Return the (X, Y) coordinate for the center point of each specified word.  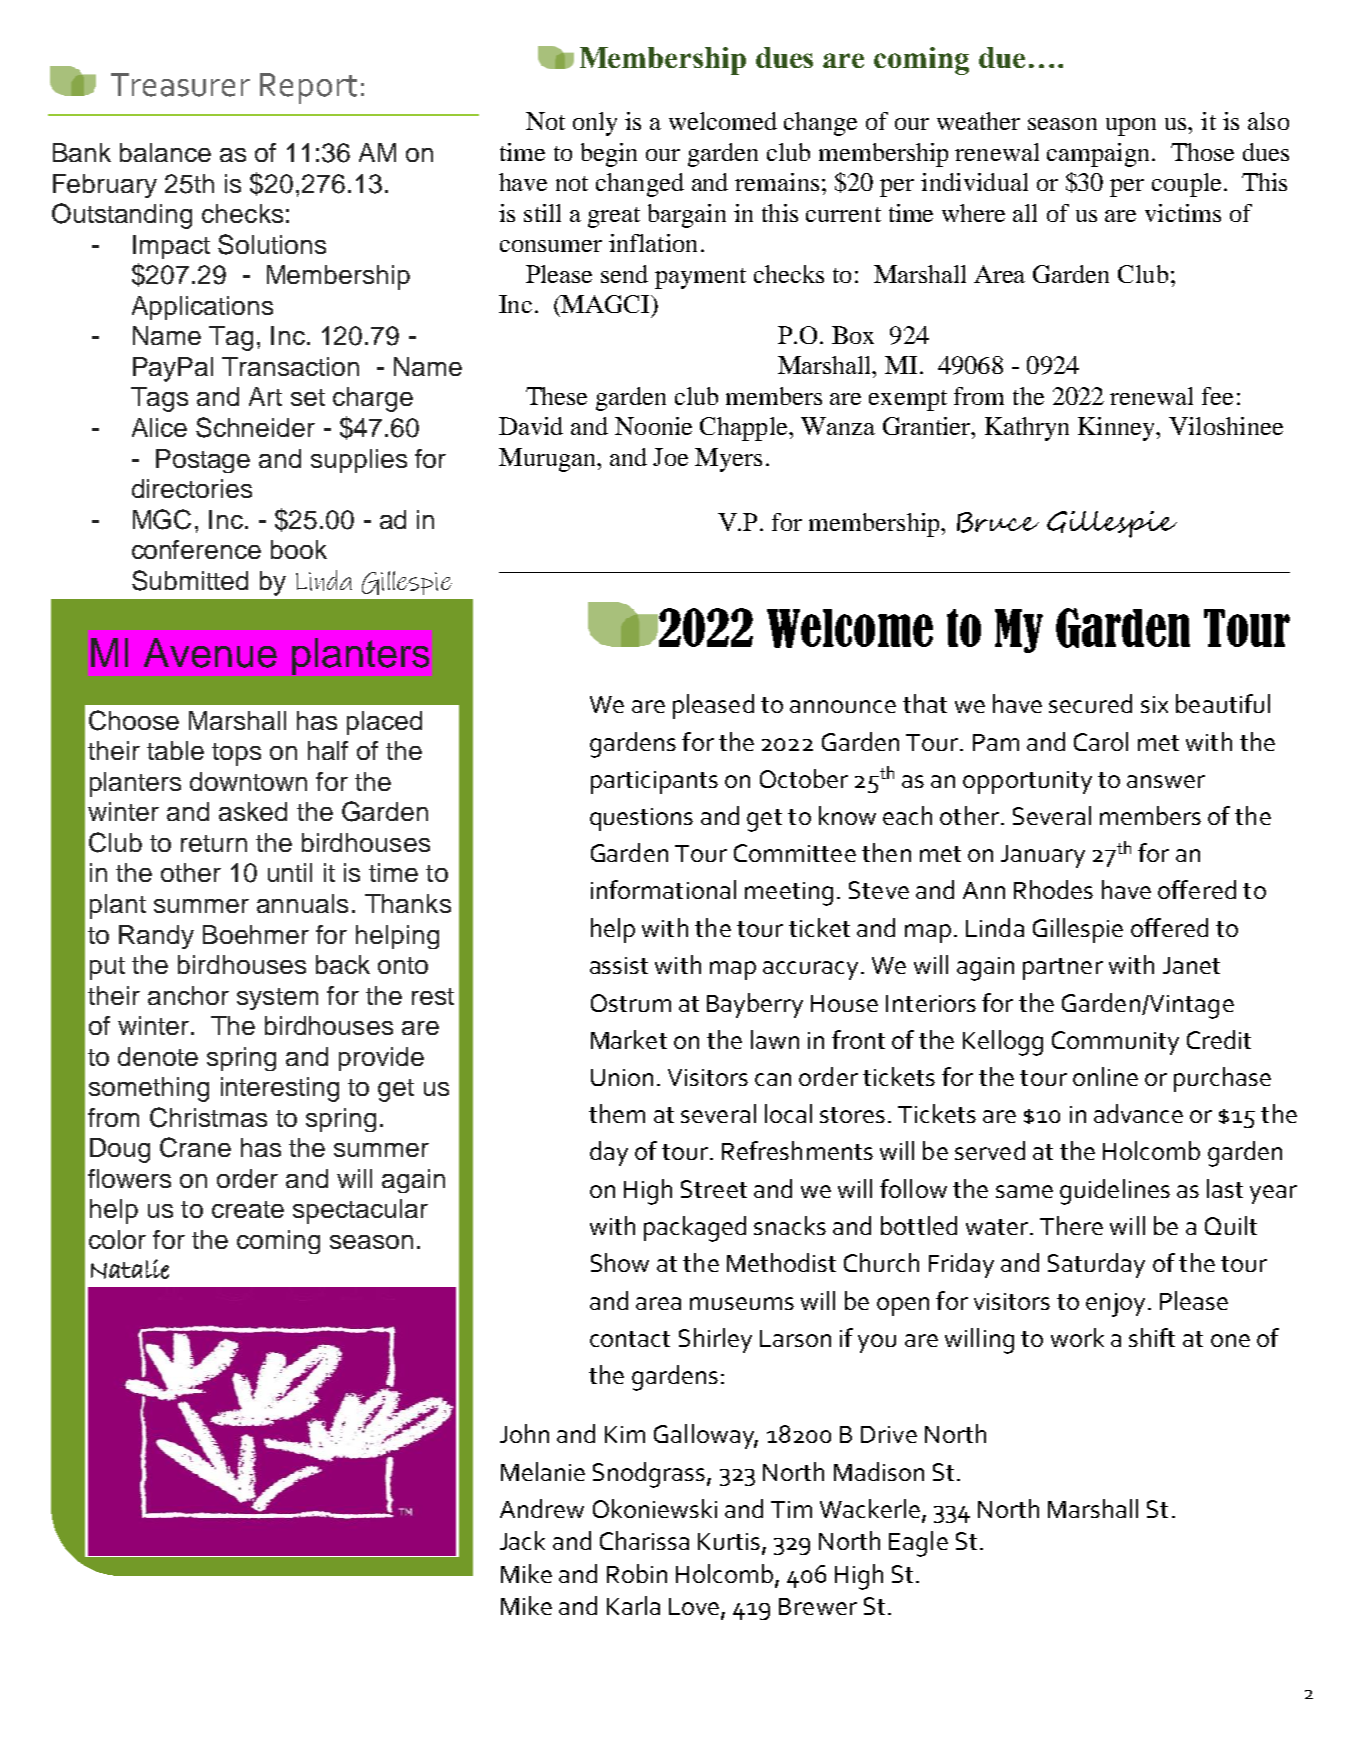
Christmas (208, 1117)
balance (165, 152)
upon (1131, 127)
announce (843, 706)
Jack (522, 1540)
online (1105, 1076)
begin (609, 155)
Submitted (190, 580)
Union (622, 1077)
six (1154, 704)
